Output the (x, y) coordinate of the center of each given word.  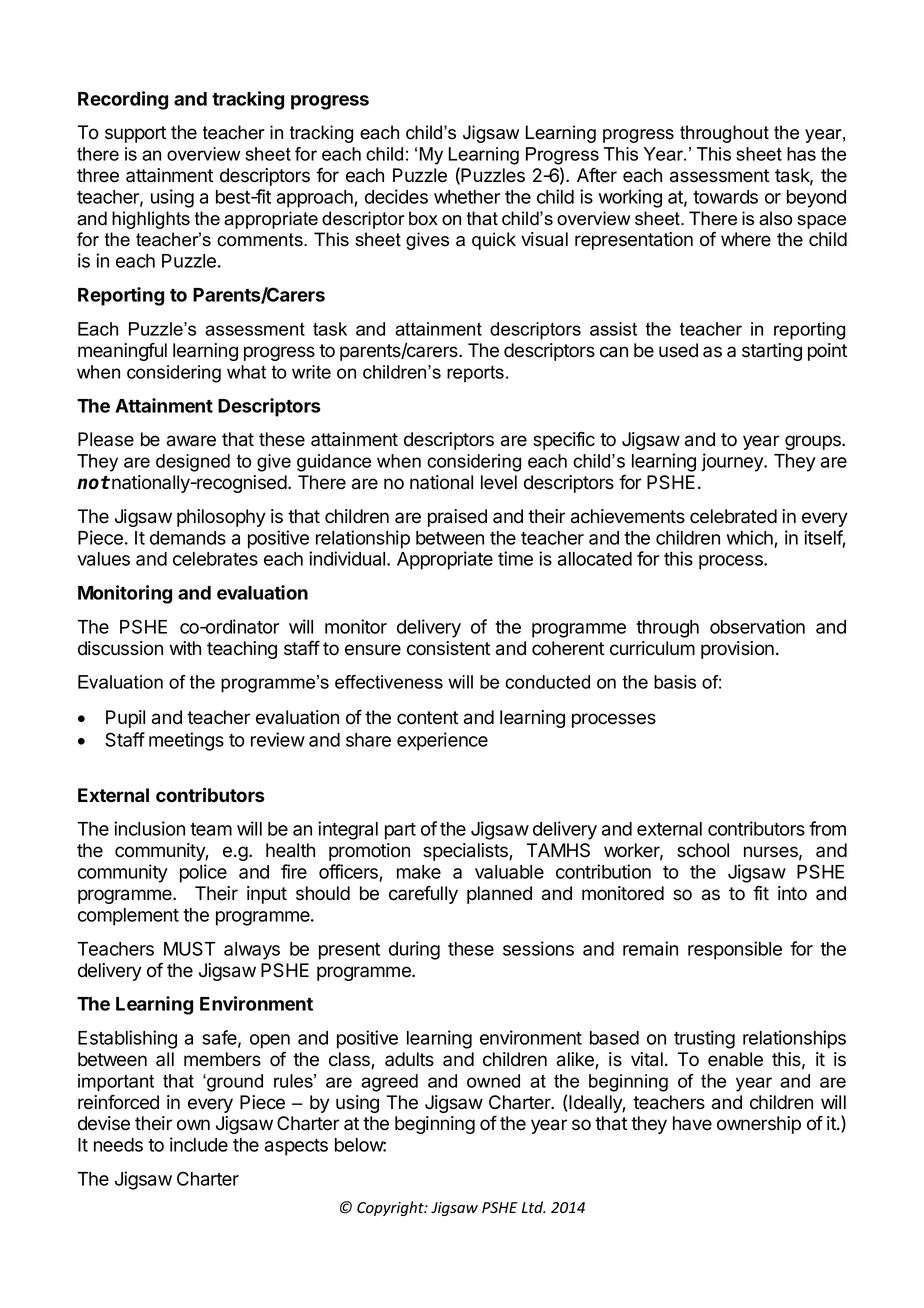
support (135, 134)
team (211, 829)
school (703, 850)
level (499, 482)
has (801, 154)
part (400, 831)
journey (733, 462)
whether (467, 197)
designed (193, 463)
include (199, 1144)
